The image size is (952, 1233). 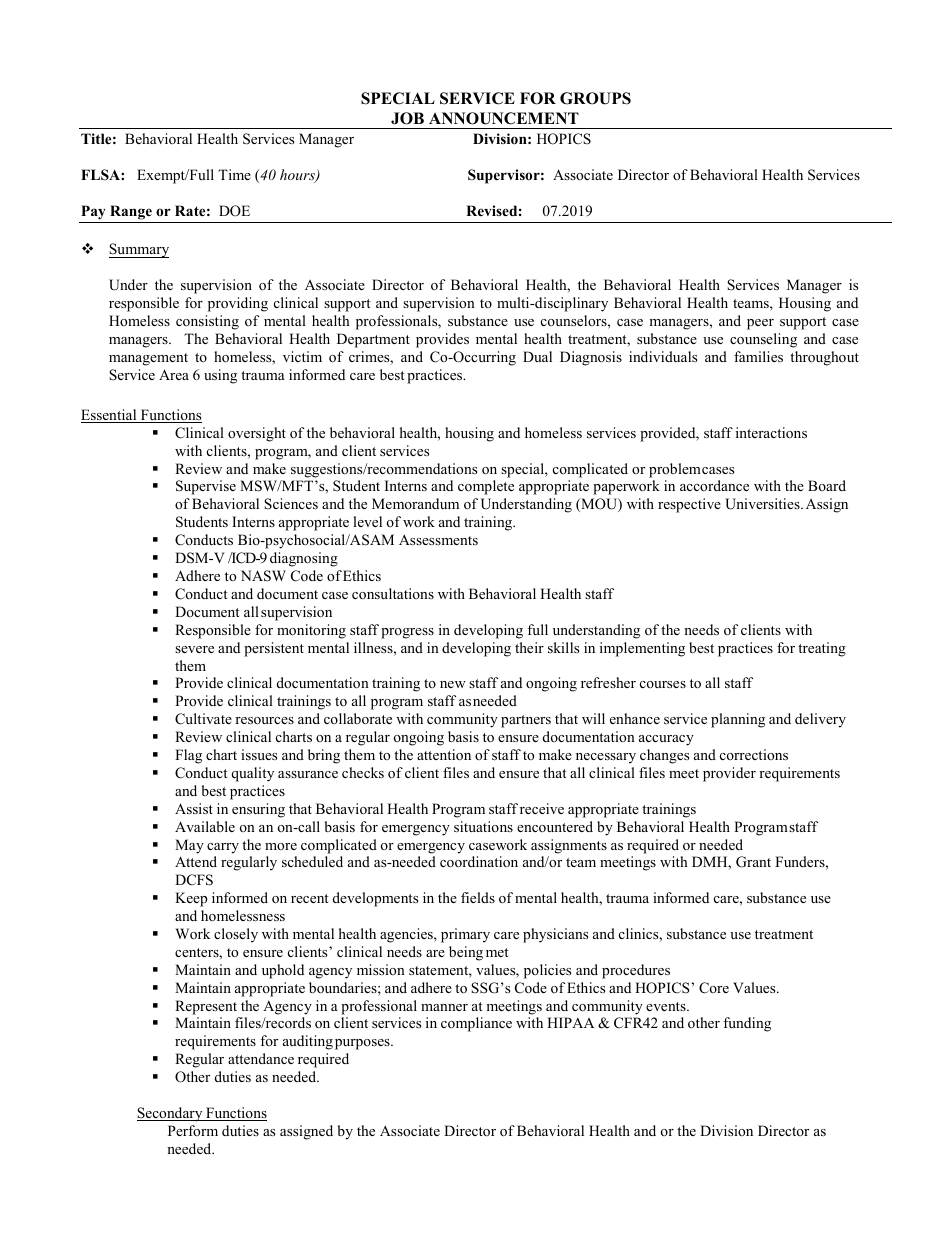 I want to click on Secondary, so click(x=171, y=1114).
